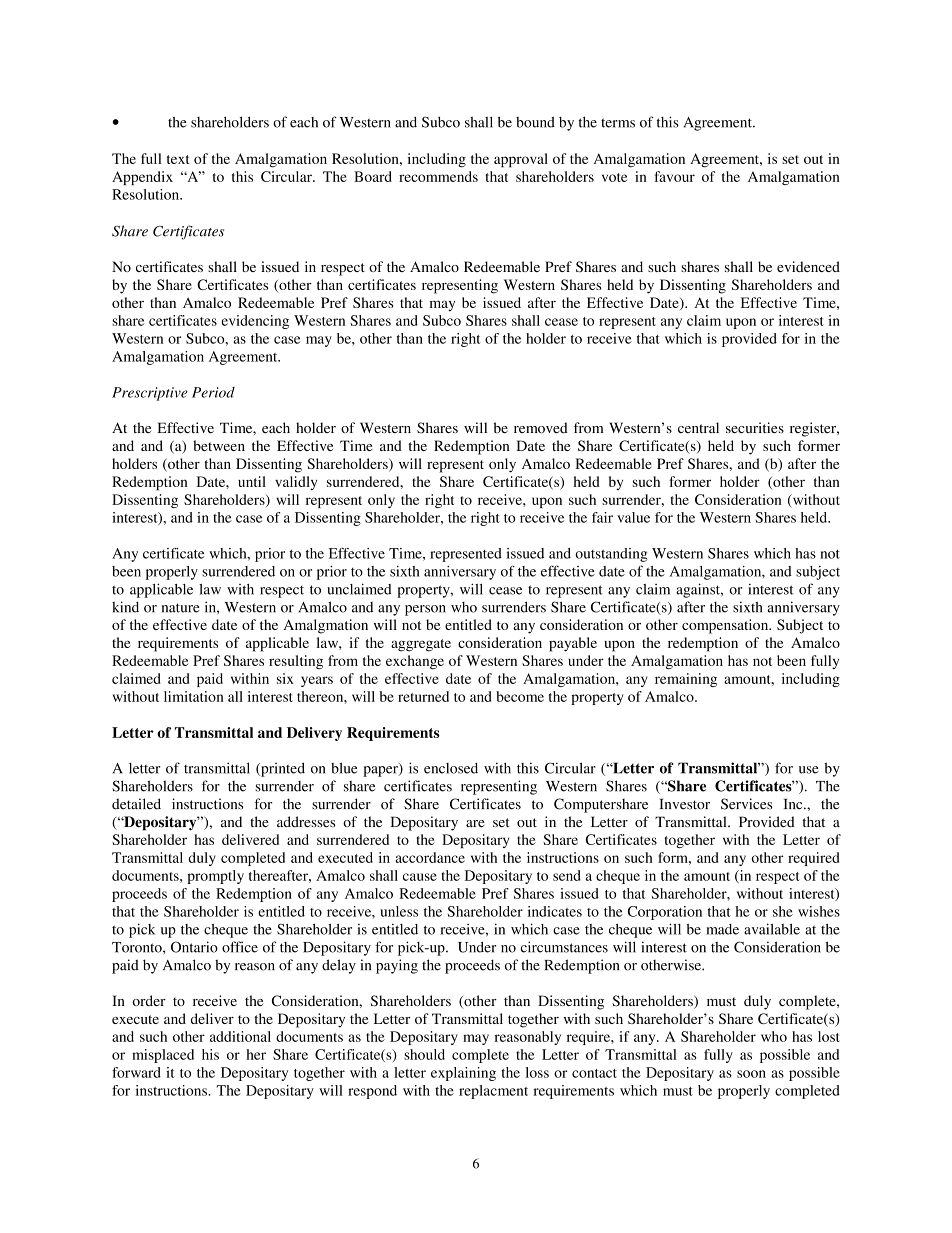 The width and height of the page is (952, 1233). I want to click on accordance, so click(430, 857).
